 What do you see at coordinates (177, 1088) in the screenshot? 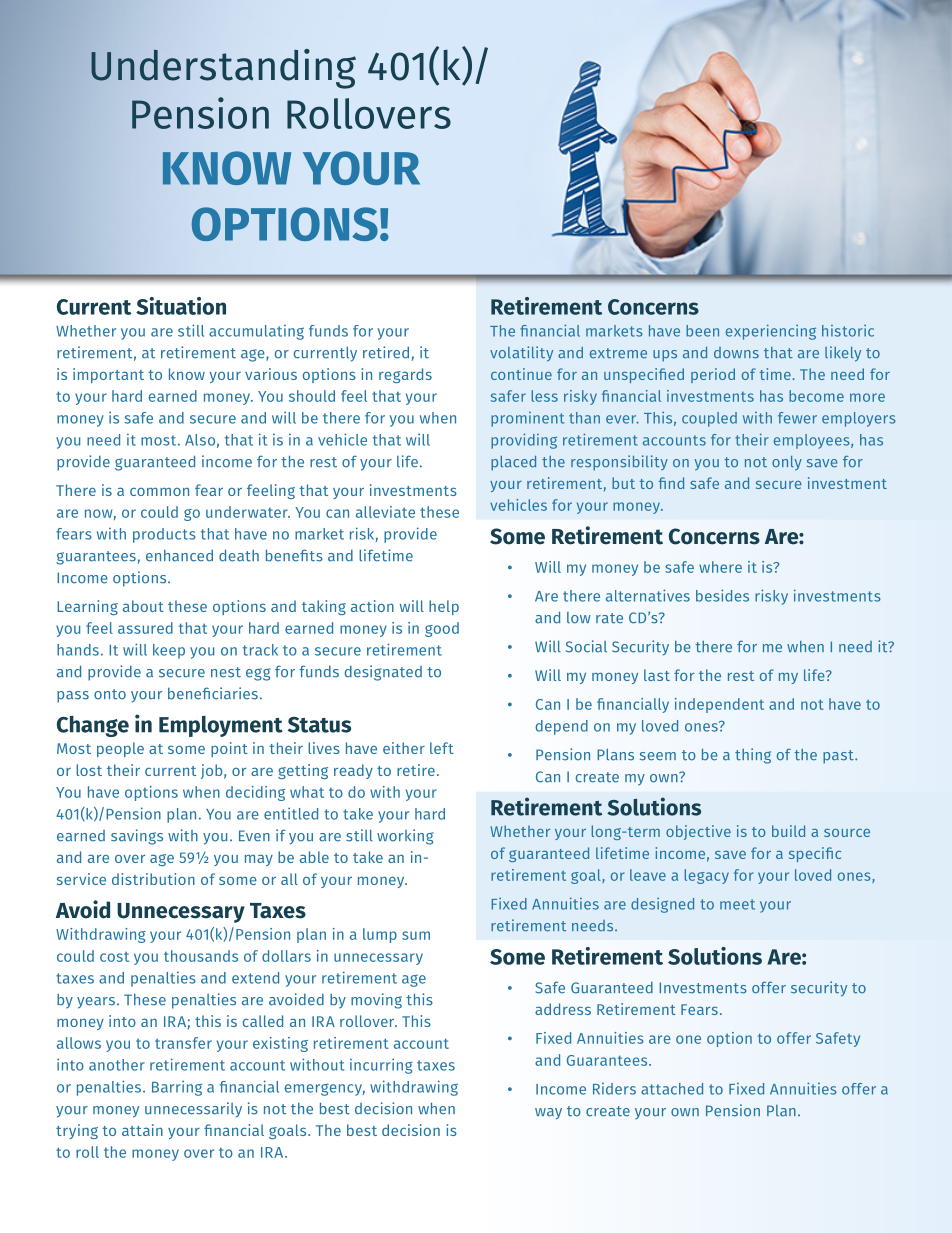
I see `Barring` at bounding box center [177, 1088].
